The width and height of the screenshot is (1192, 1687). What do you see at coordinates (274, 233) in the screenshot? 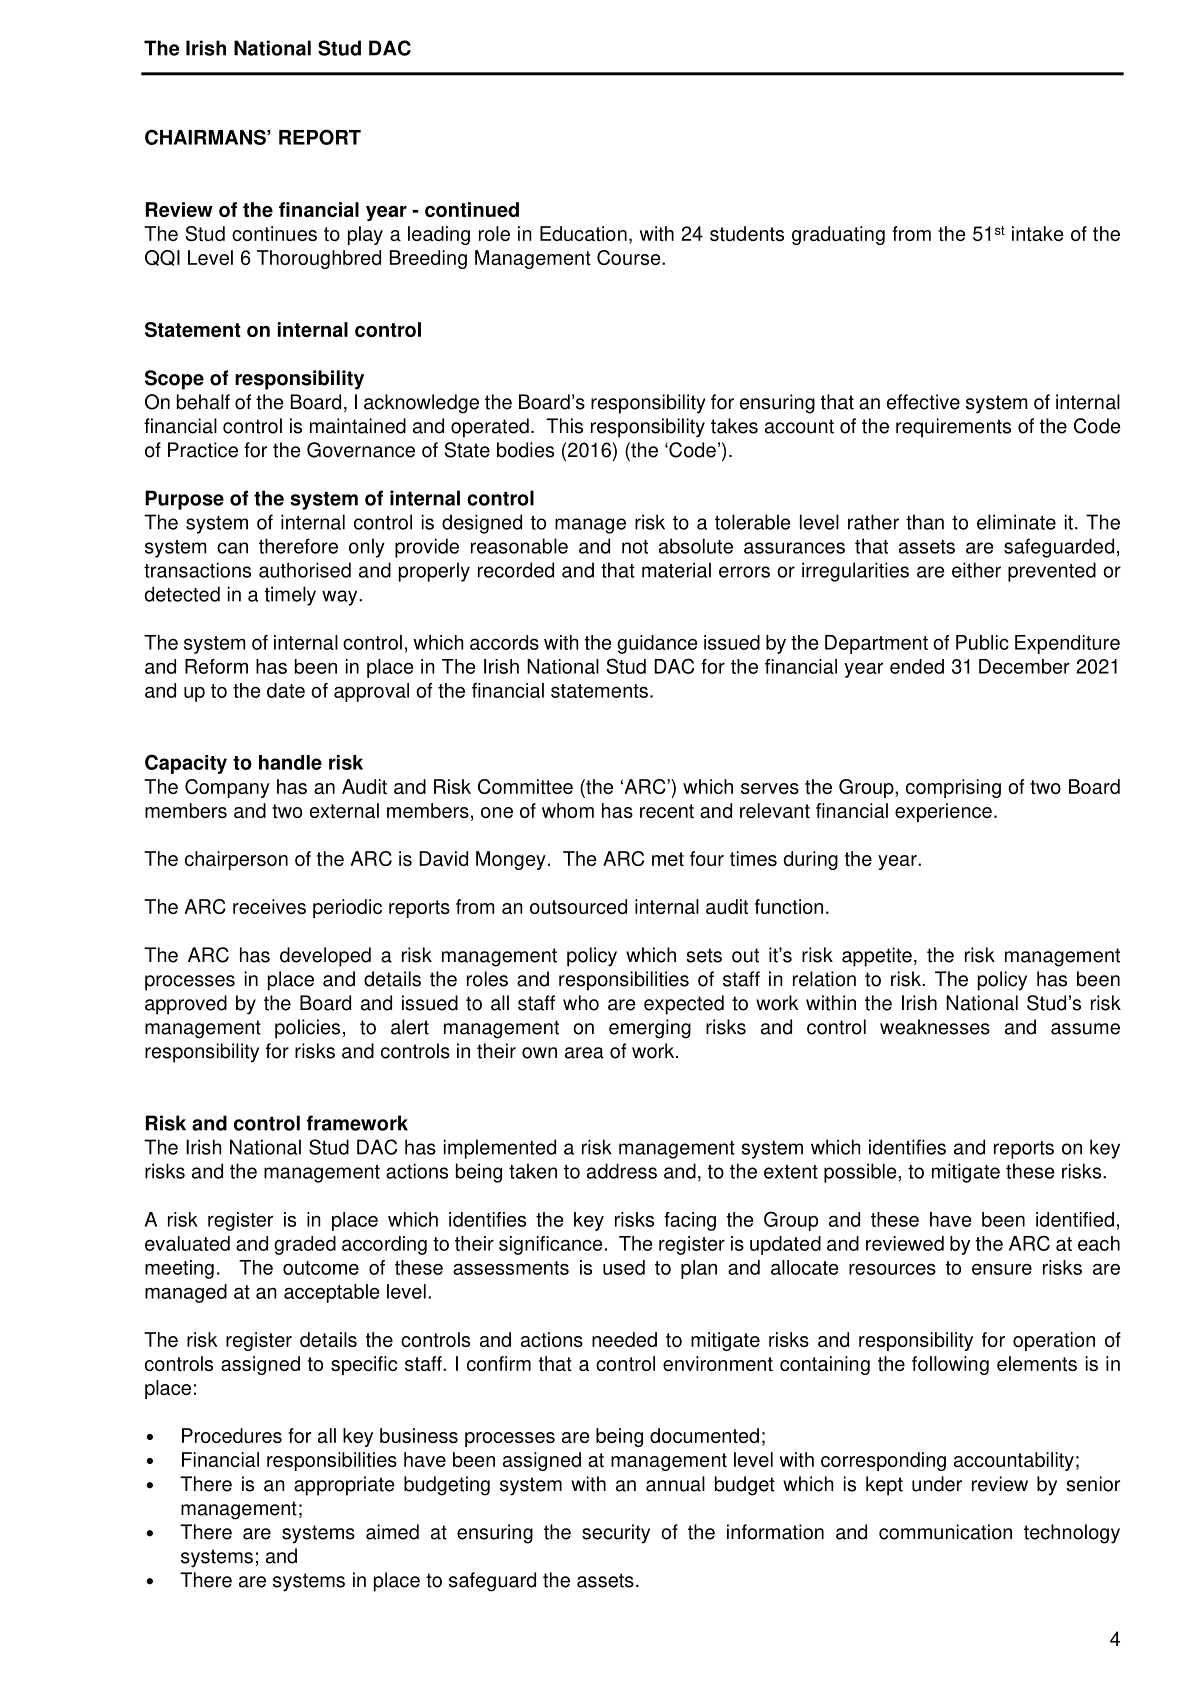
I see `continues` at bounding box center [274, 233].
